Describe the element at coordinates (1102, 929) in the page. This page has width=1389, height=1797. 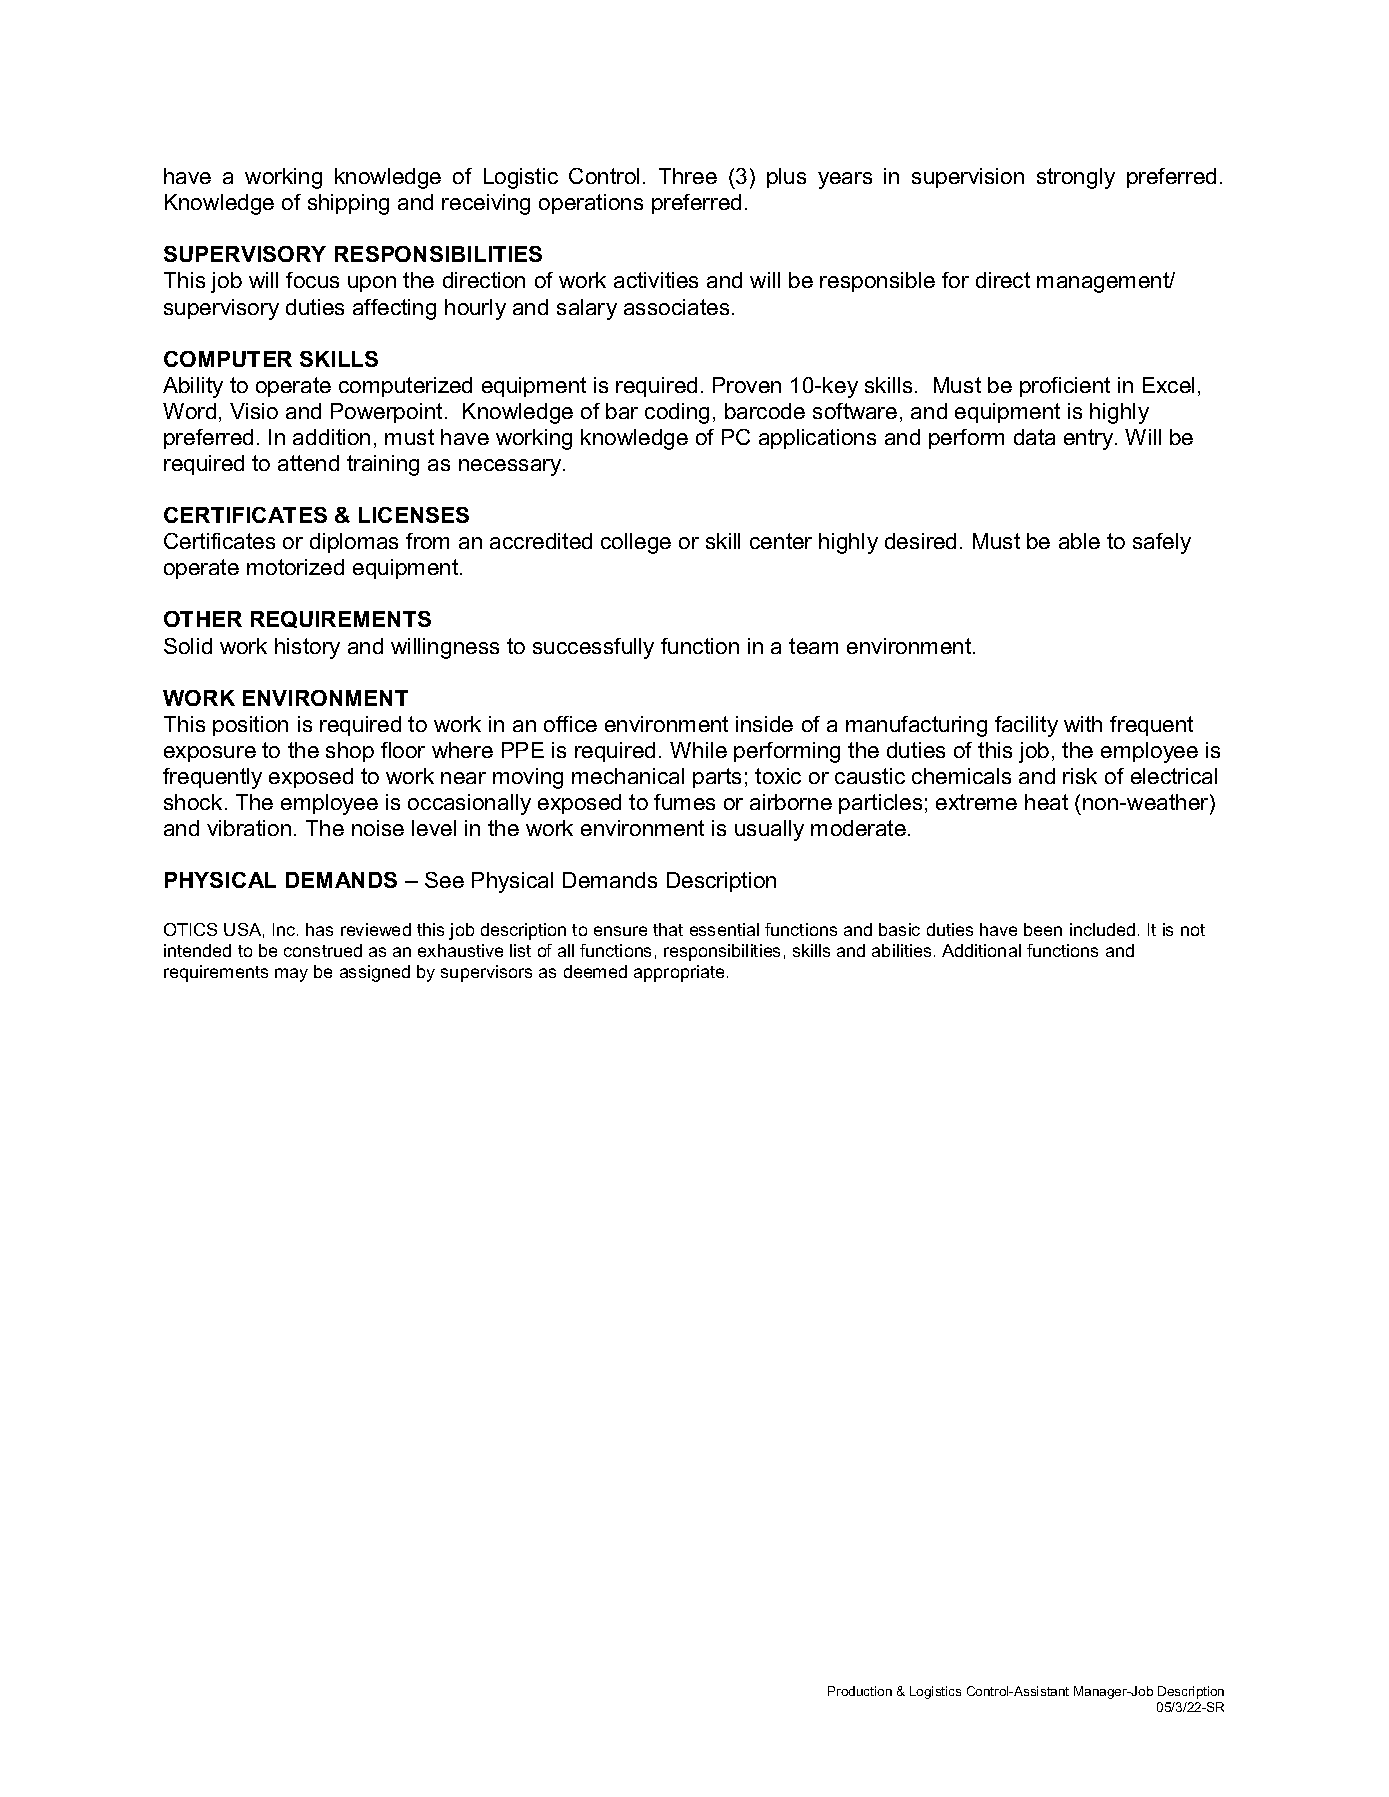
I see `included` at that location.
